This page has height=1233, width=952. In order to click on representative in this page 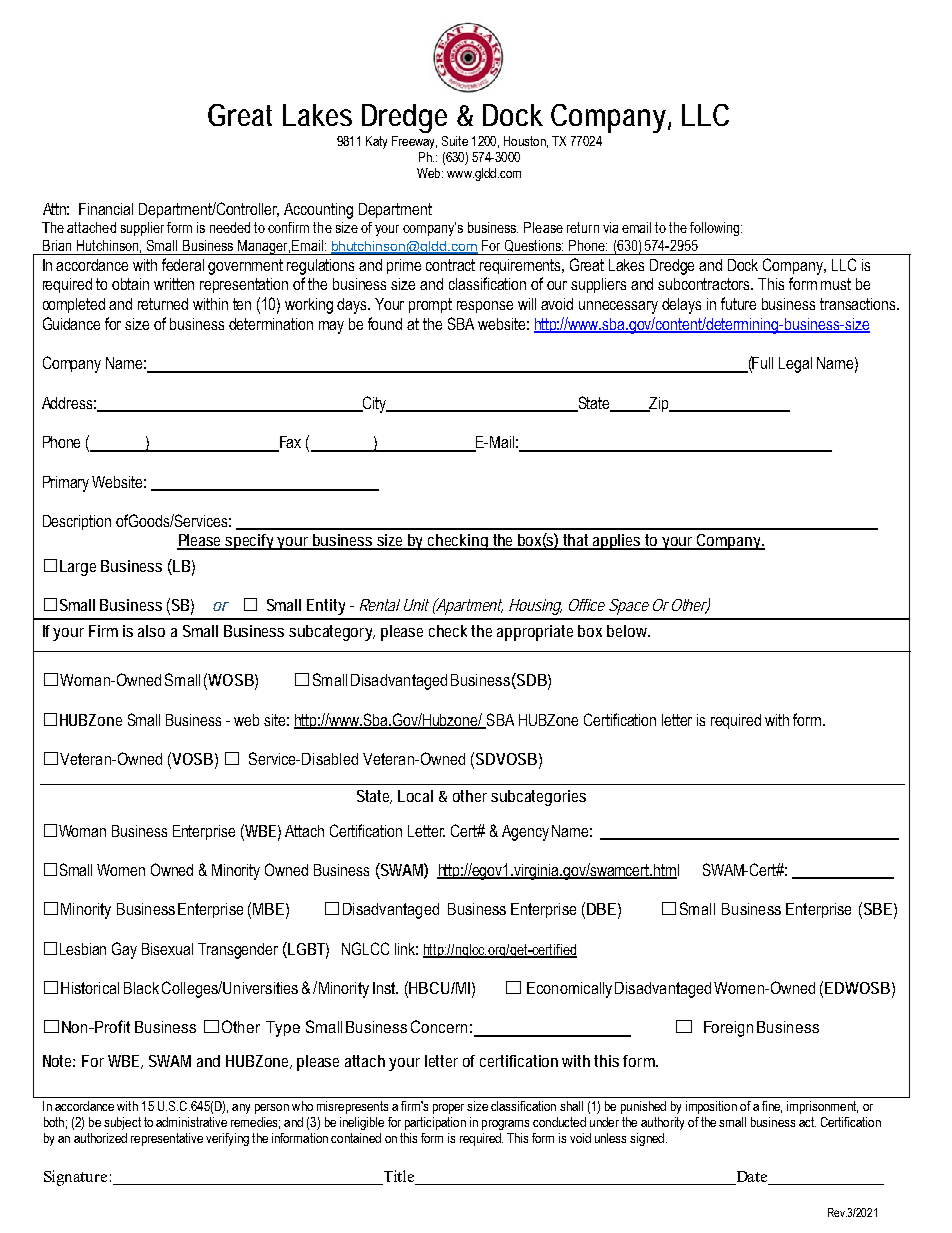, I will do `click(167, 1139)`.
